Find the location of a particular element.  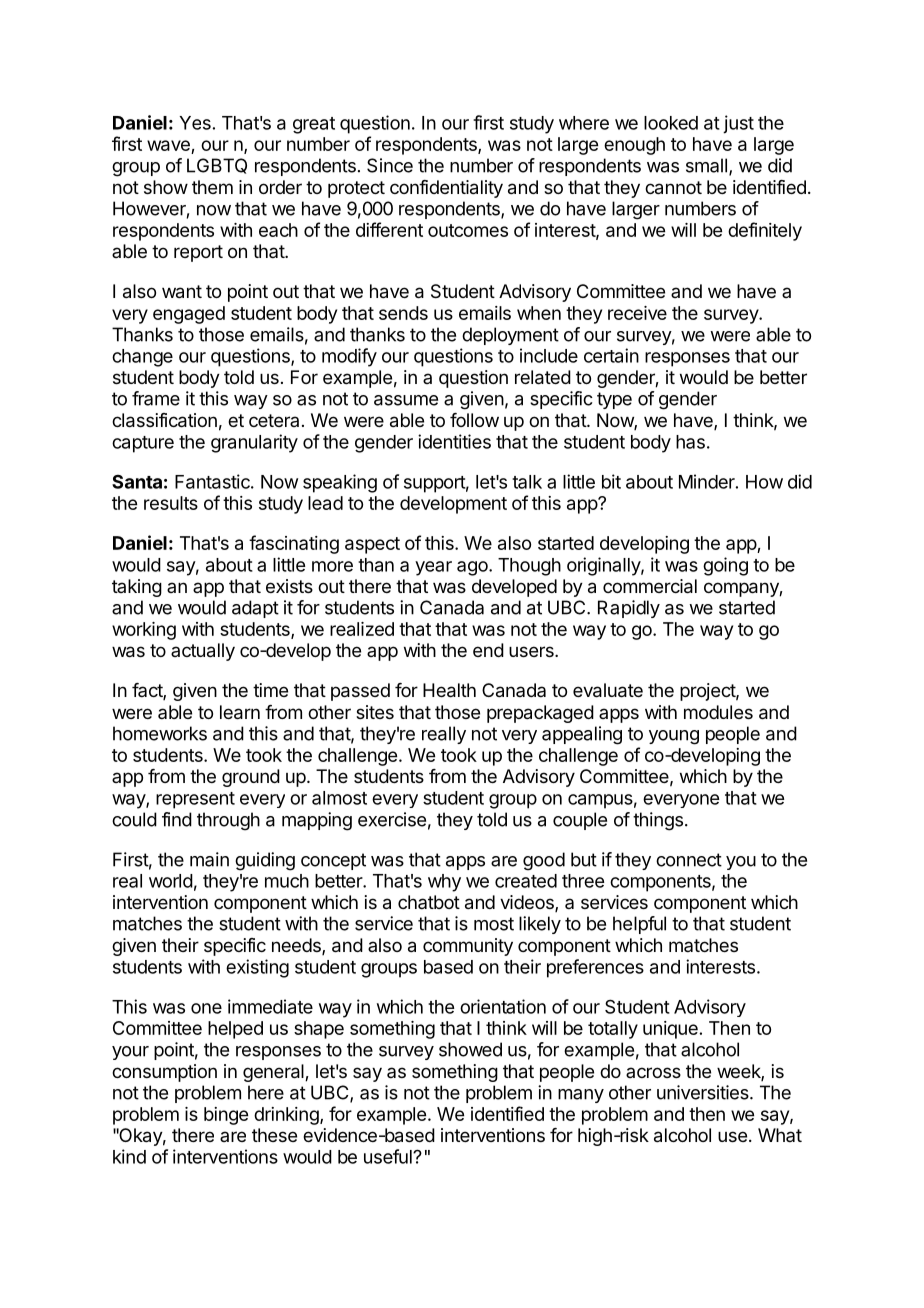

Health is located at coordinates (449, 690).
